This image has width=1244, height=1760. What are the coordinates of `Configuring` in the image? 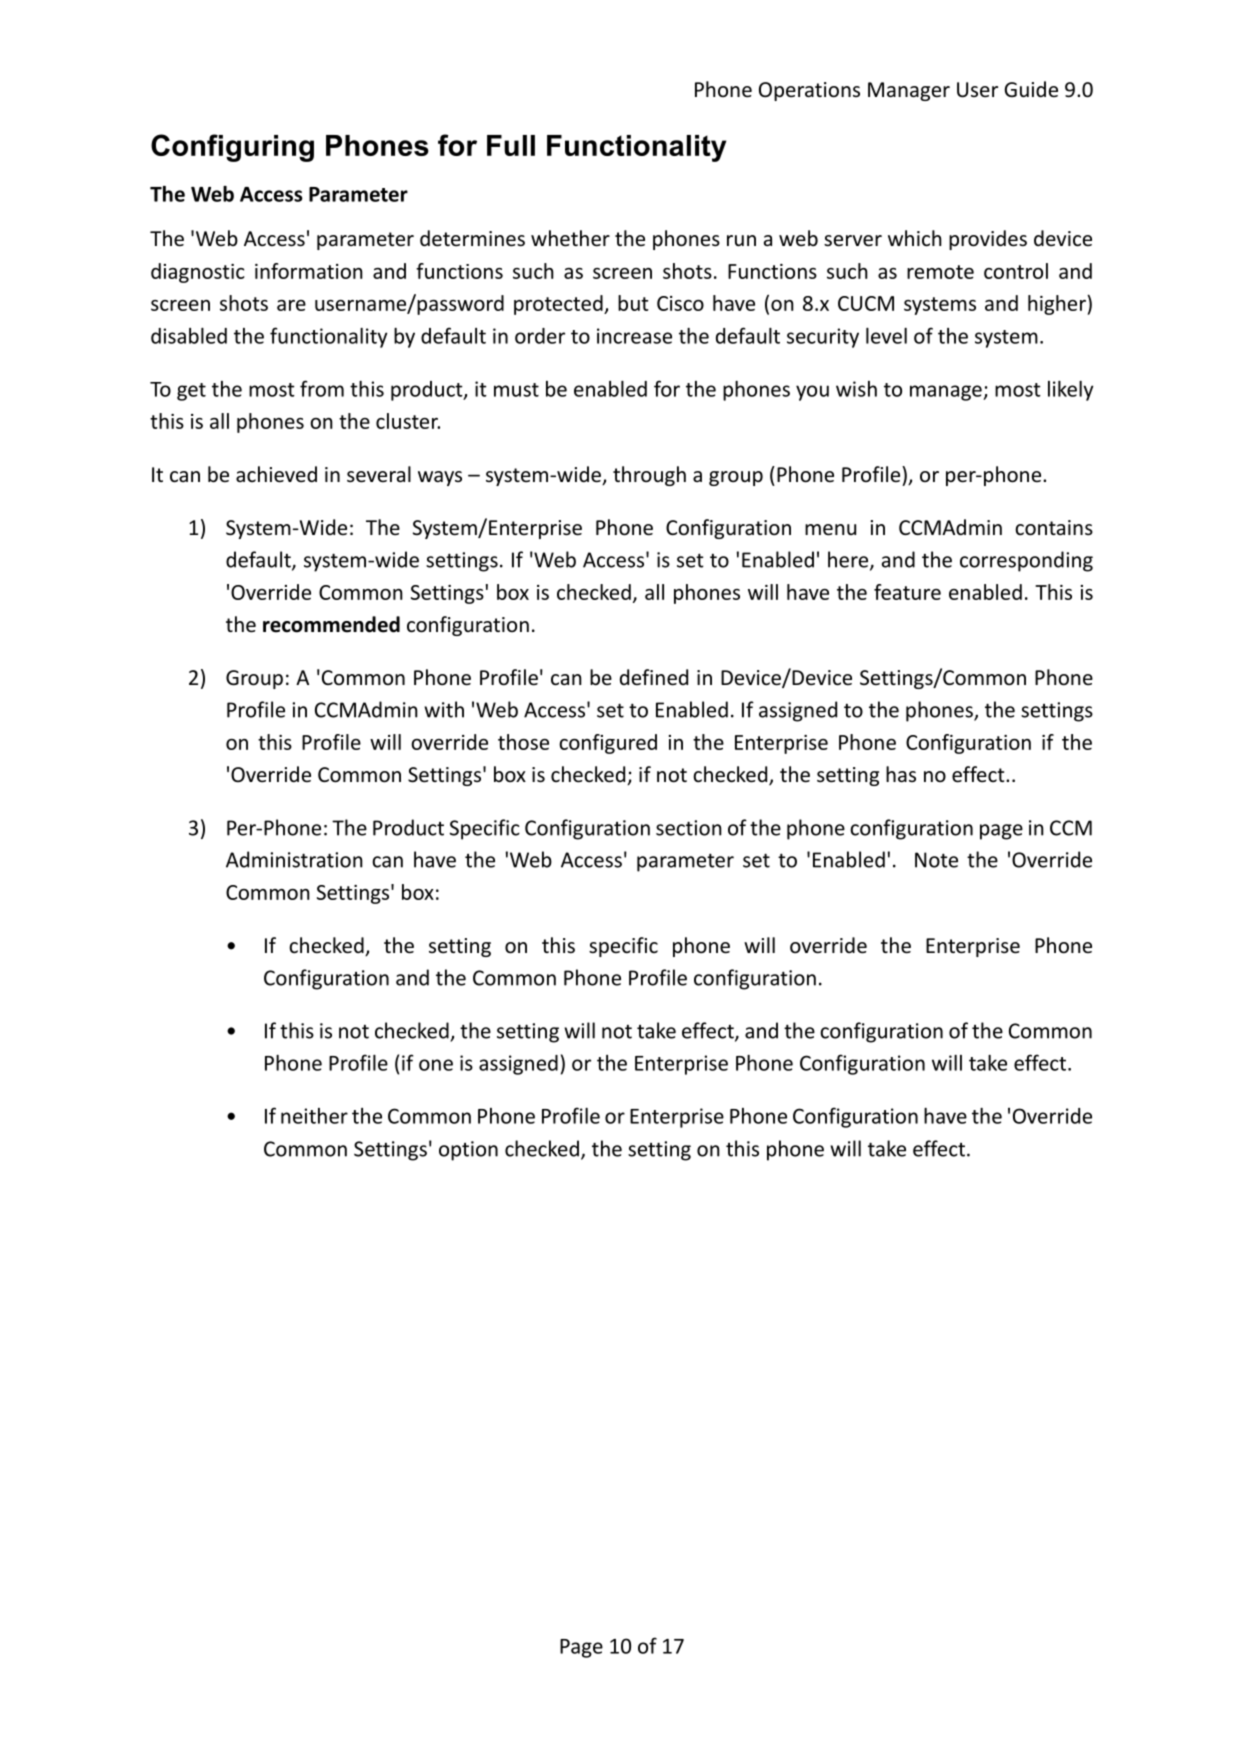 It's located at (232, 148).
